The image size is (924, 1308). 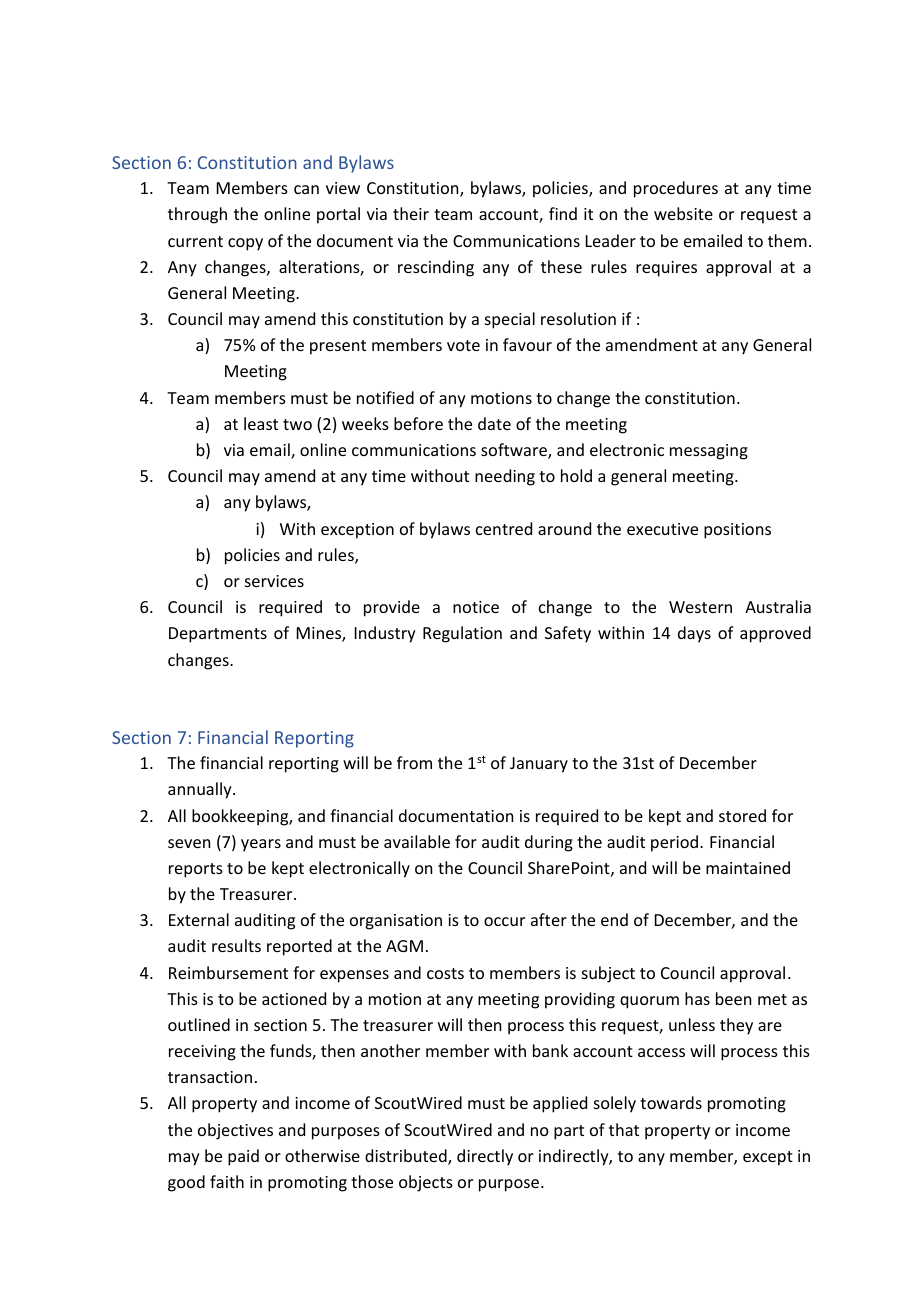 What do you see at coordinates (462, 634) in the screenshot?
I see `Regulation` at bounding box center [462, 634].
